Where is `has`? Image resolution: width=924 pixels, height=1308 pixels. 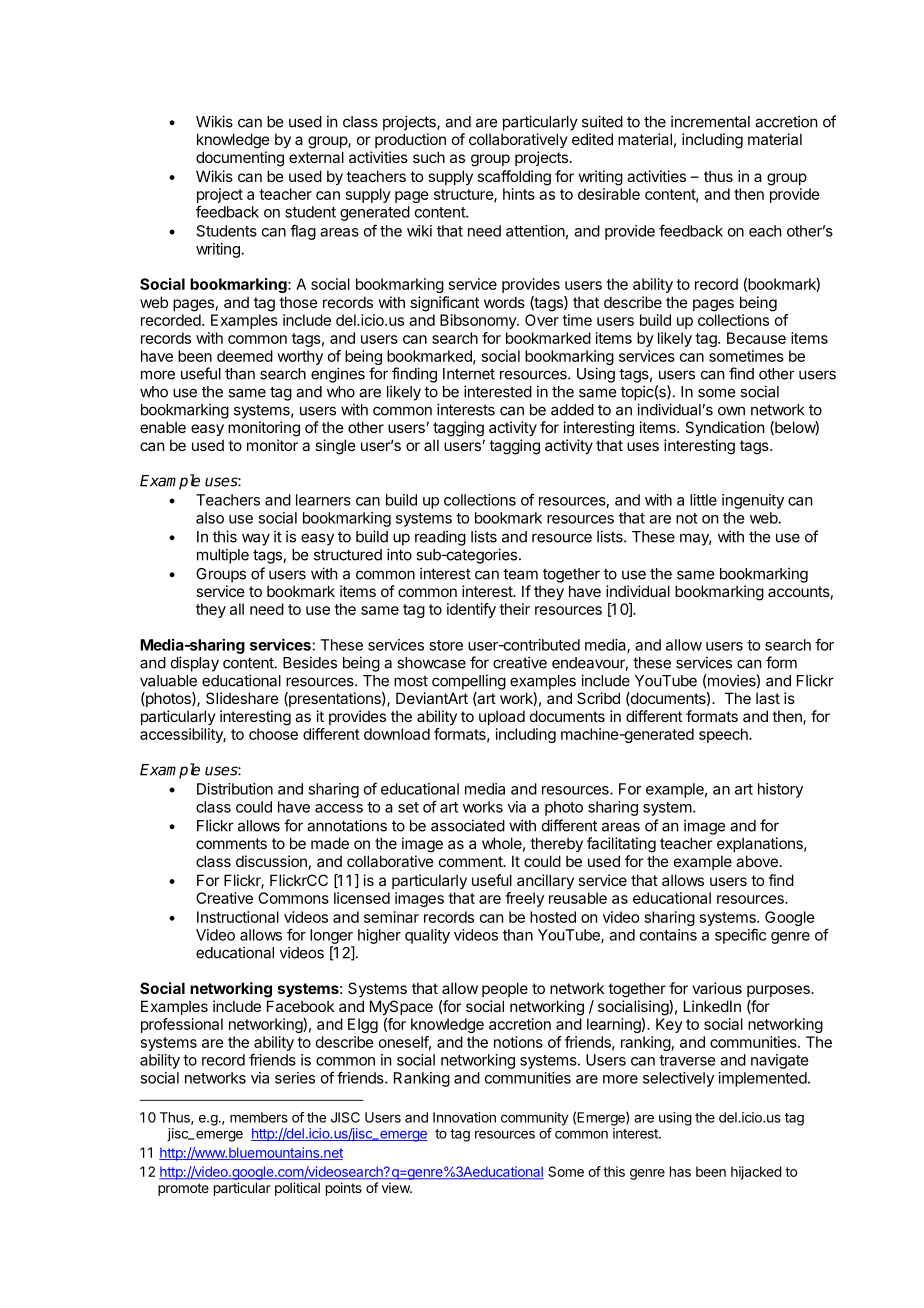
has is located at coordinates (680, 1171).
